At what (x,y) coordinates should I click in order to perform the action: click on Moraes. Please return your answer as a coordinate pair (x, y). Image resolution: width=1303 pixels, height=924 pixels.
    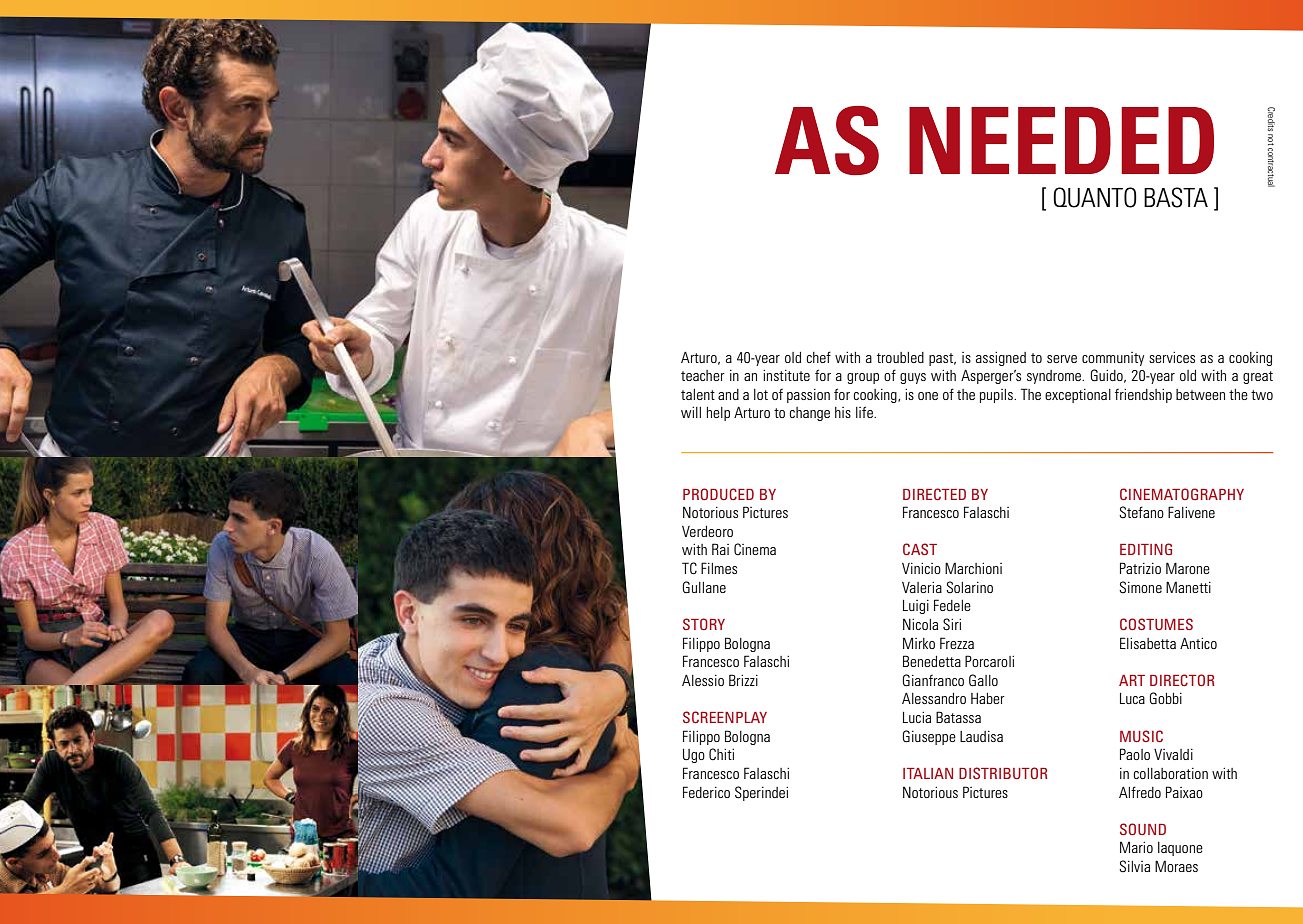
    Looking at the image, I should click on (1176, 866).
